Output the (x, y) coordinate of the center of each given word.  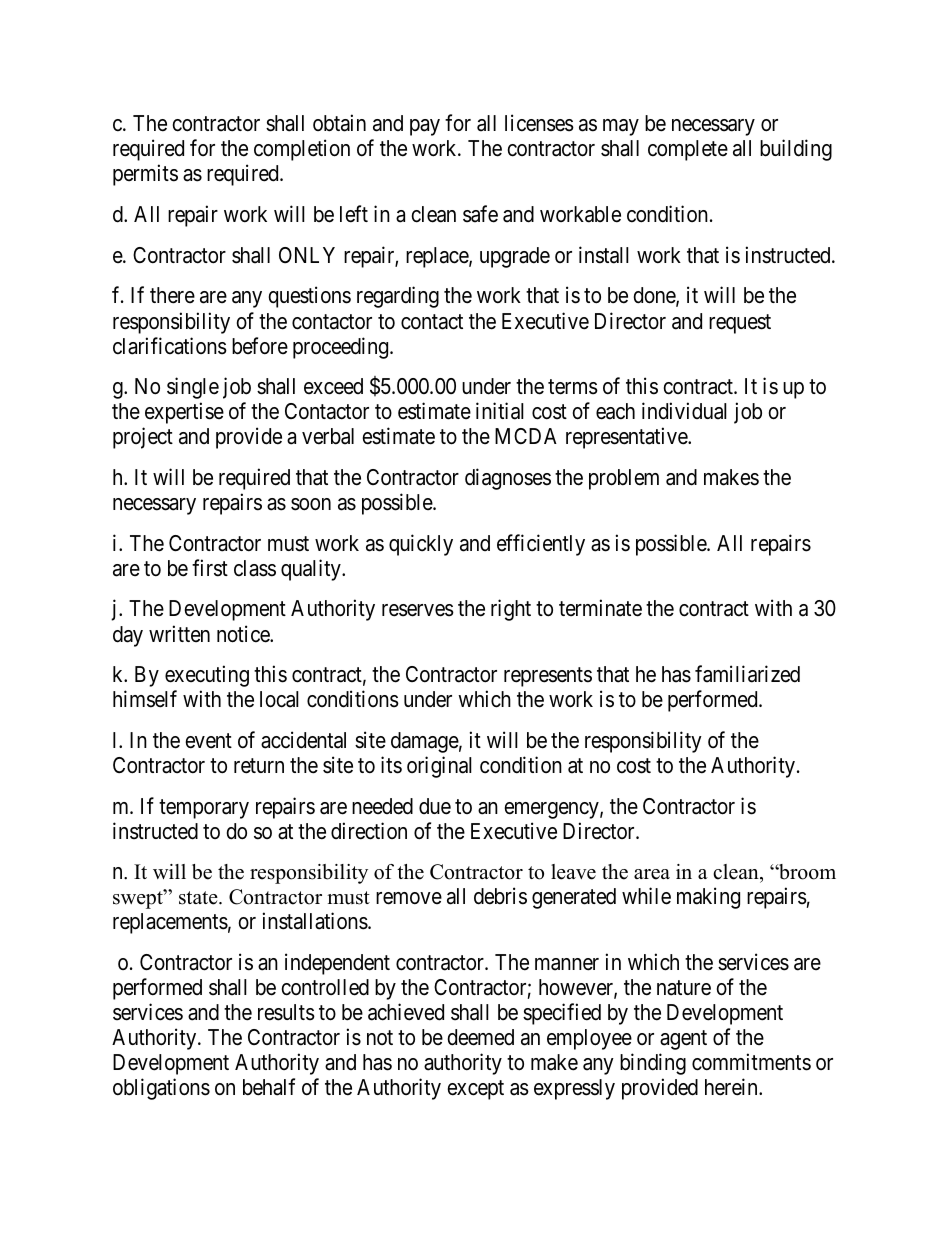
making (708, 898)
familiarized (747, 674)
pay (425, 127)
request (740, 324)
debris (500, 896)
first (210, 568)
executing (207, 676)
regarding (398, 297)
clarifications (170, 346)
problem (624, 479)
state (199, 898)
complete (688, 150)
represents (548, 677)
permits (145, 175)
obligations (161, 1089)
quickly (421, 545)
